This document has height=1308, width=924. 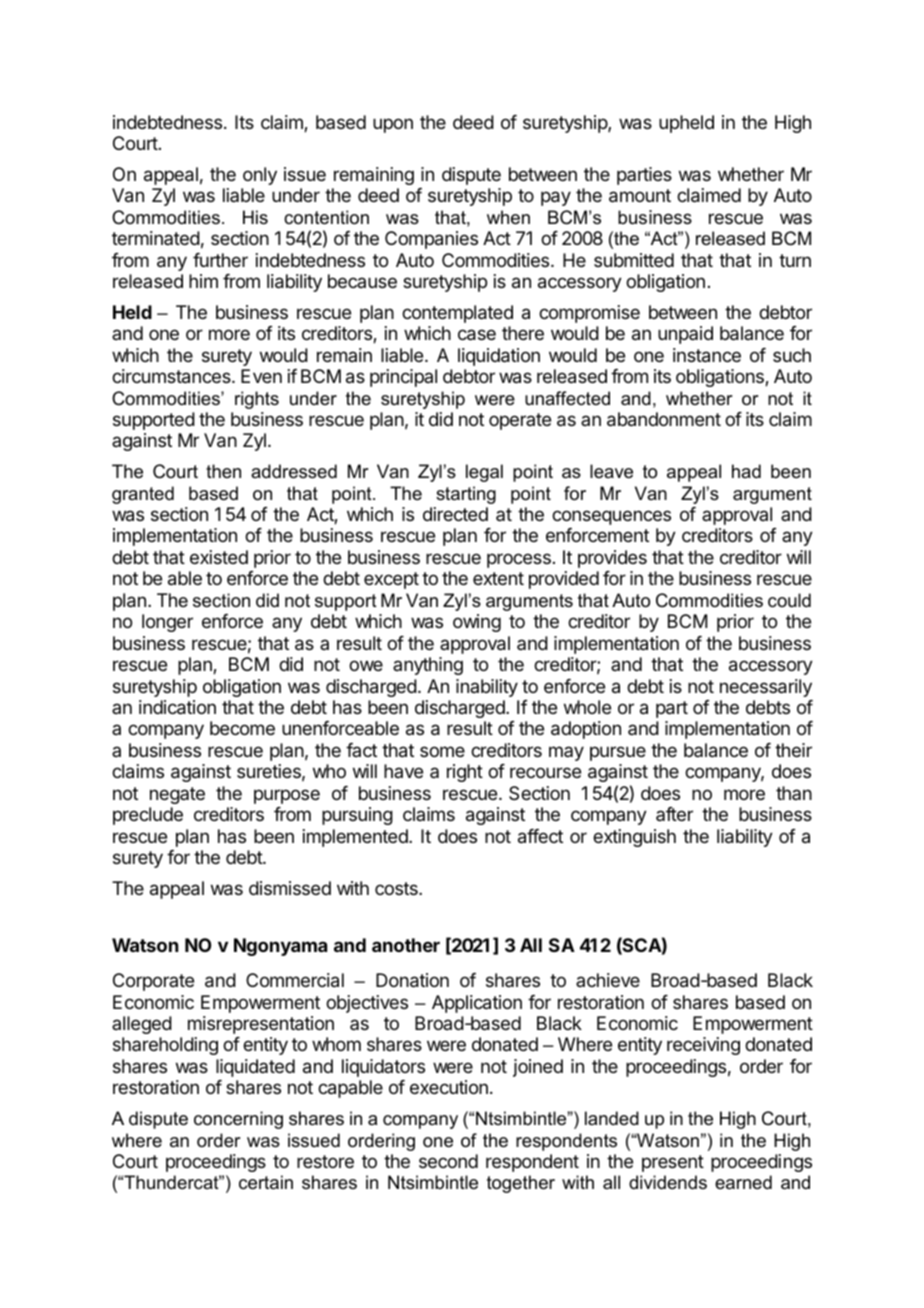 I want to click on owing, so click(x=477, y=623).
